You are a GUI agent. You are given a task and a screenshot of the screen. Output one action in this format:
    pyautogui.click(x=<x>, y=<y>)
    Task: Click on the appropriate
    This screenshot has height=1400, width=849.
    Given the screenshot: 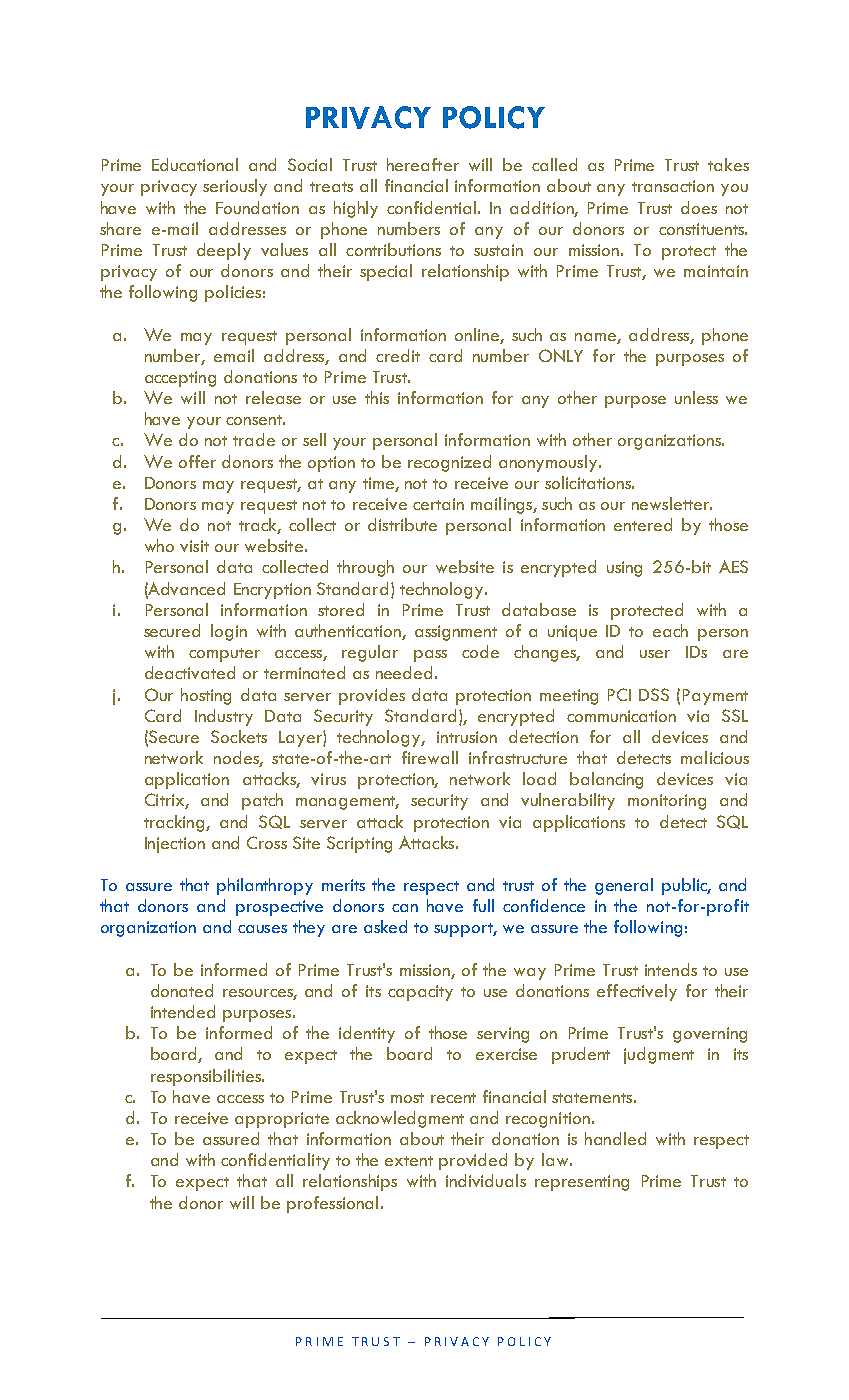 What is the action you would take?
    pyautogui.click(x=282, y=1120)
